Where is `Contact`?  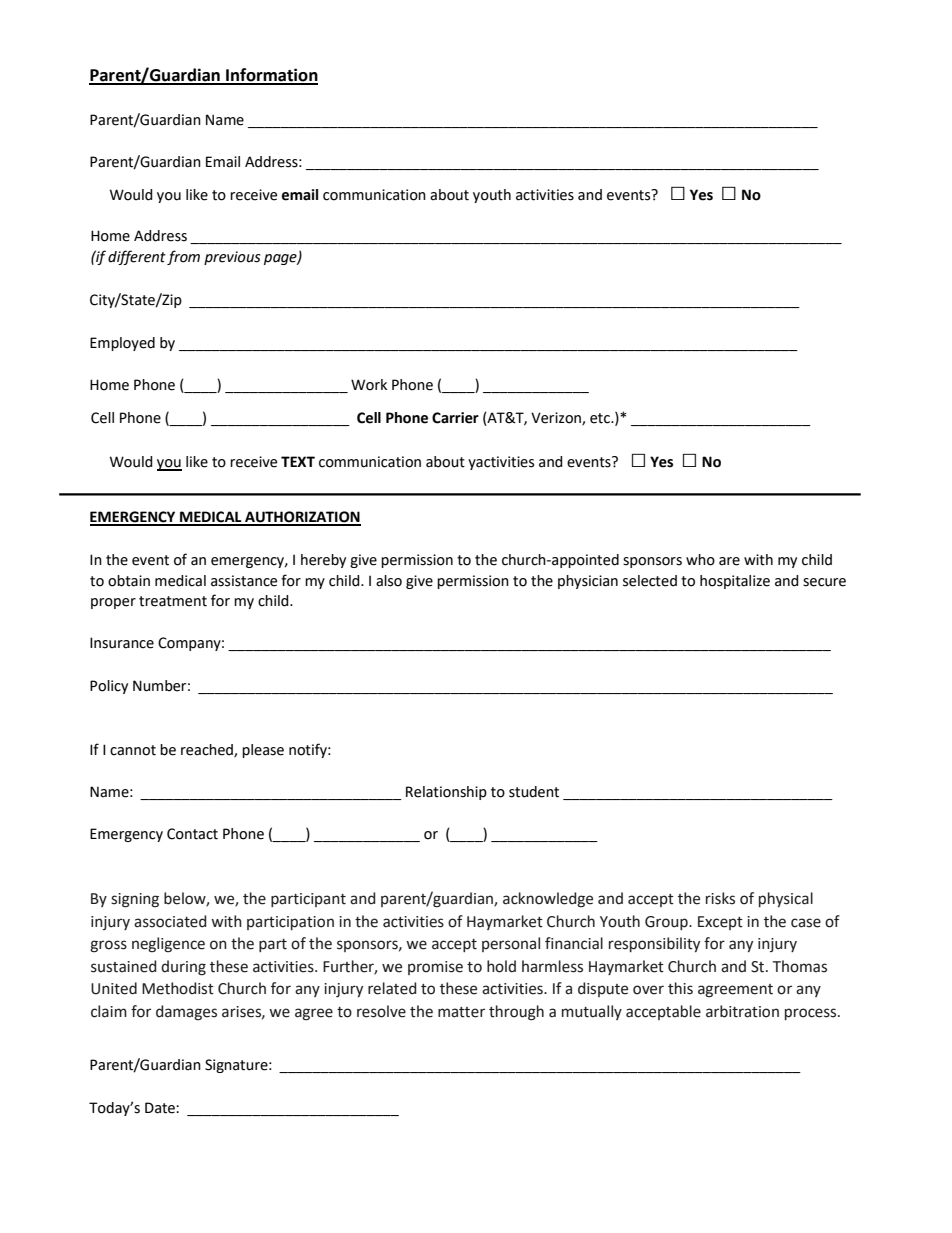 Contact is located at coordinates (192, 834).
